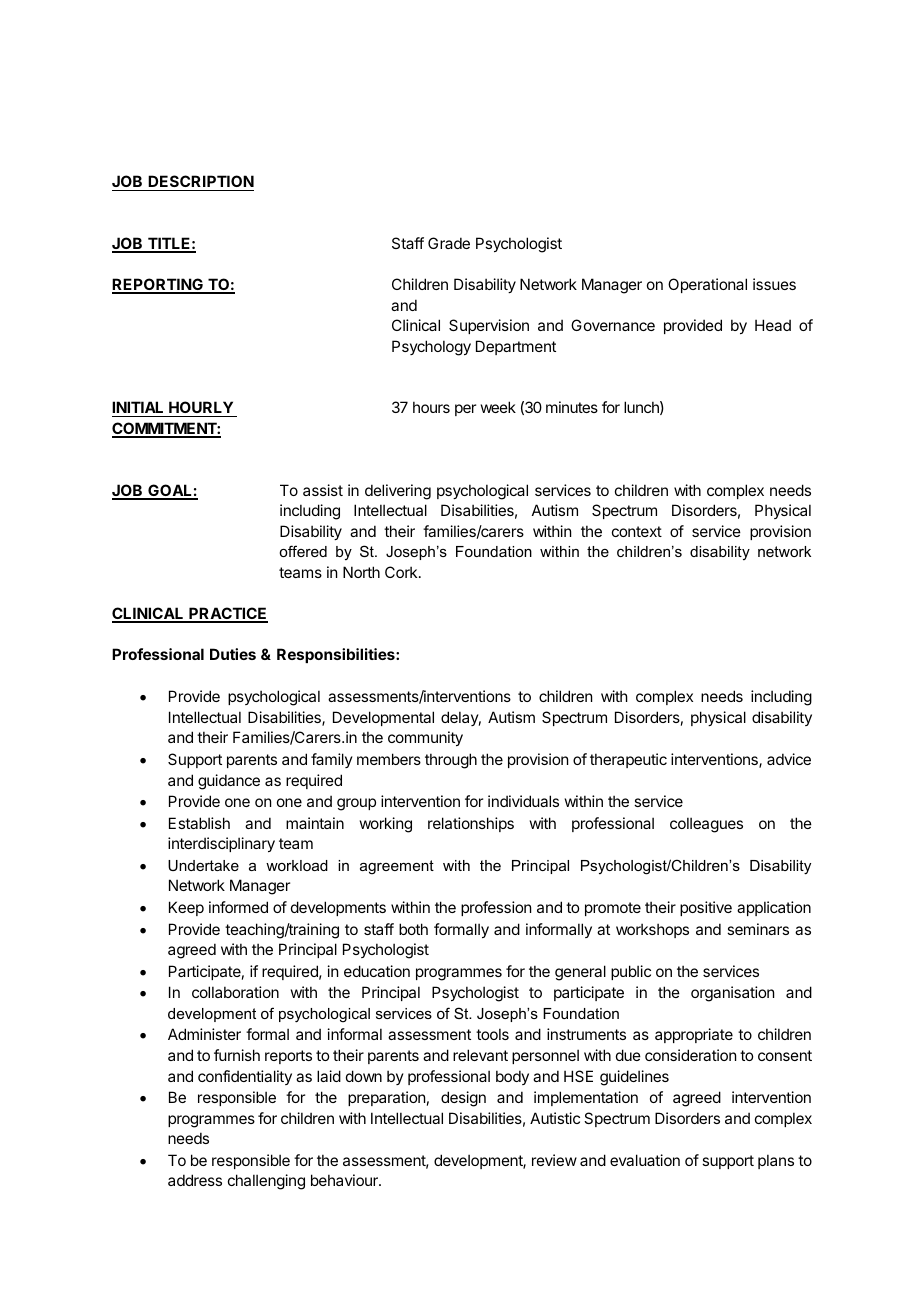 Image resolution: width=924 pixels, height=1308 pixels. I want to click on DESCRIPTION, so click(200, 183).
